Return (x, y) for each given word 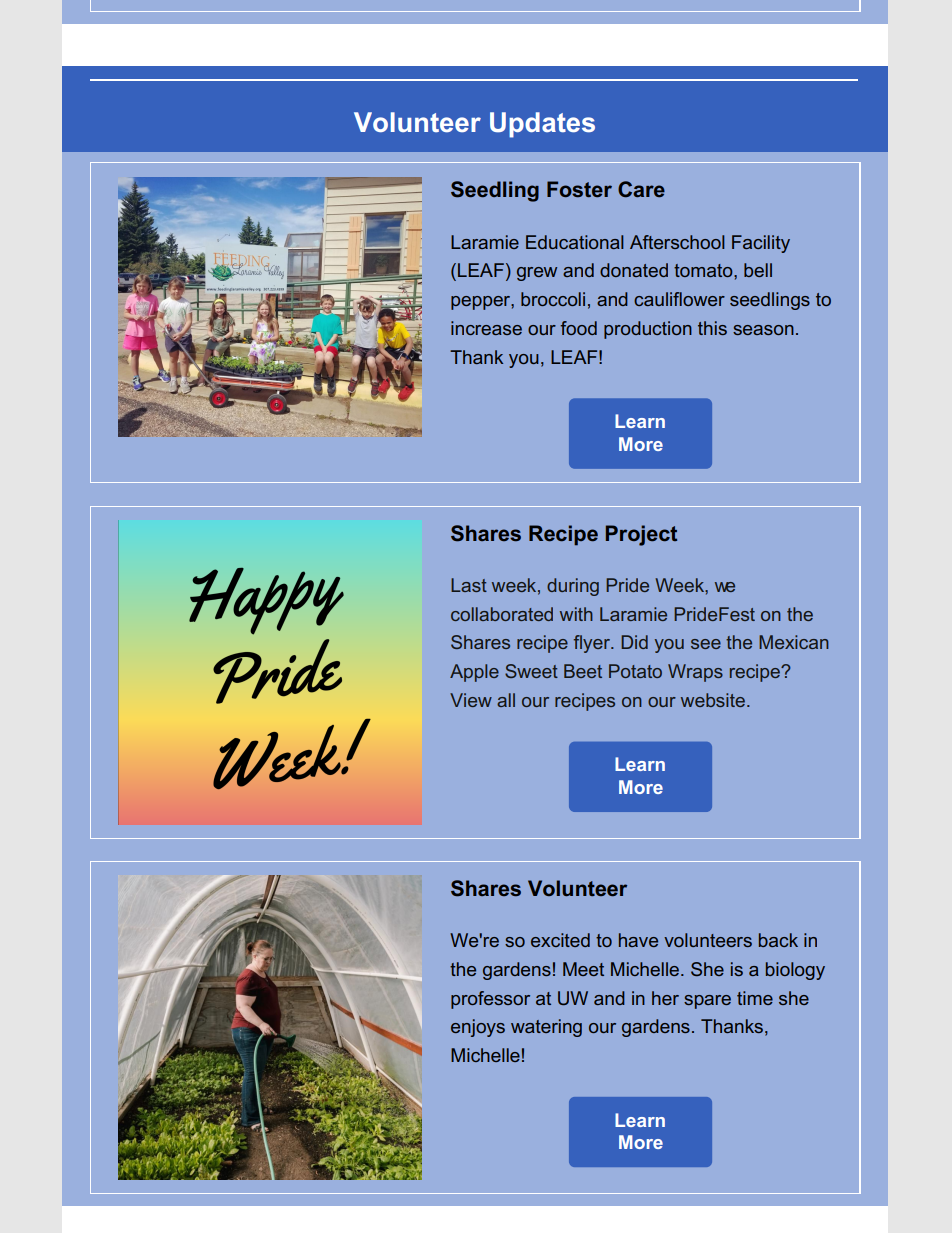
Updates (542, 125)
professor (490, 1000)
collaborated (502, 614)
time (755, 998)
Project (641, 535)
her (665, 998)
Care (641, 189)
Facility (761, 244)
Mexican (794, 642)
